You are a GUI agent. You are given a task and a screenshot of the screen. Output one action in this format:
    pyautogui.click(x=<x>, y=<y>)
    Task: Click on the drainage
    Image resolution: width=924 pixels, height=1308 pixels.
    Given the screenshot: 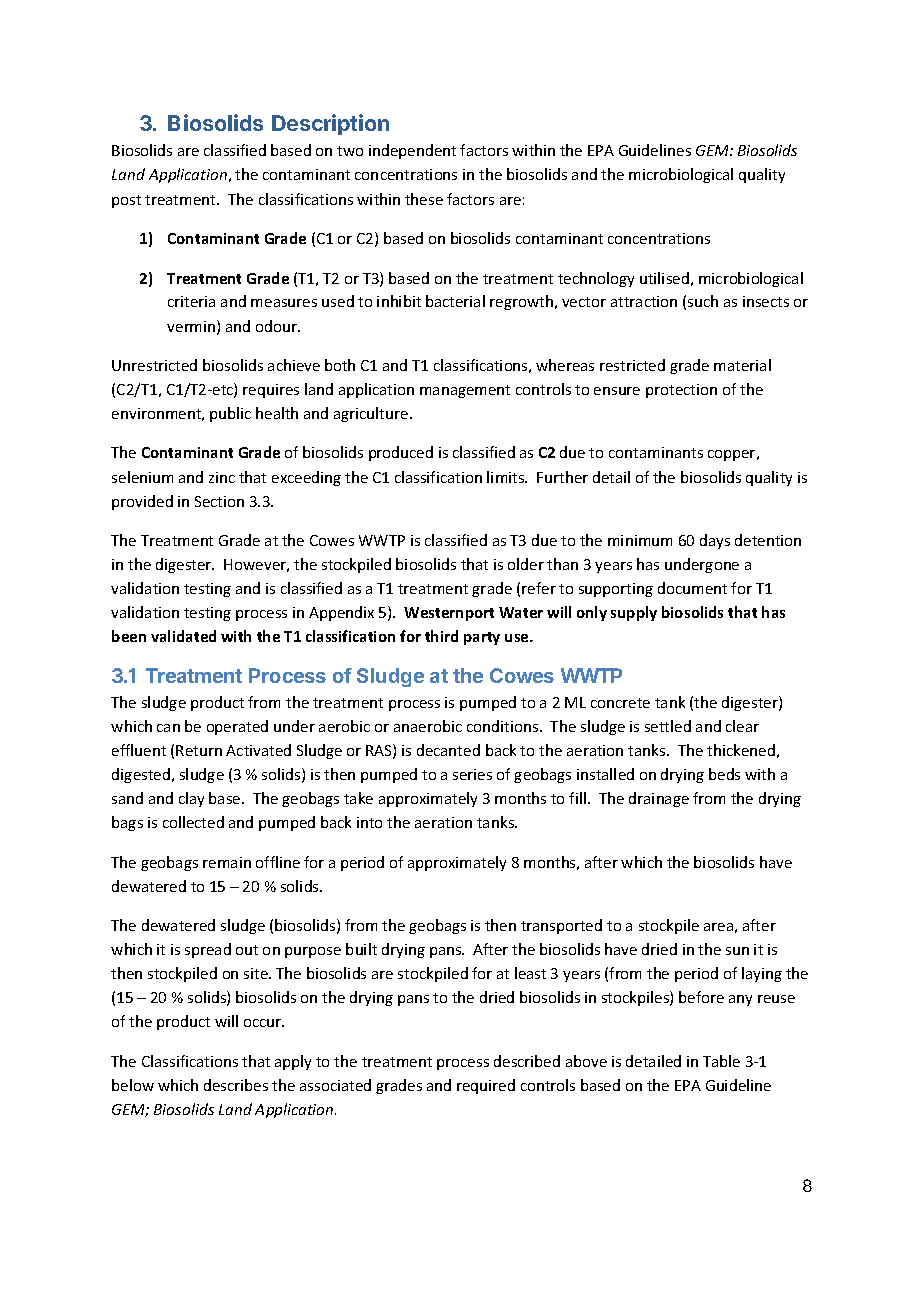 What is the action you would take?
    pyautogui.click(x=659, y=799)
